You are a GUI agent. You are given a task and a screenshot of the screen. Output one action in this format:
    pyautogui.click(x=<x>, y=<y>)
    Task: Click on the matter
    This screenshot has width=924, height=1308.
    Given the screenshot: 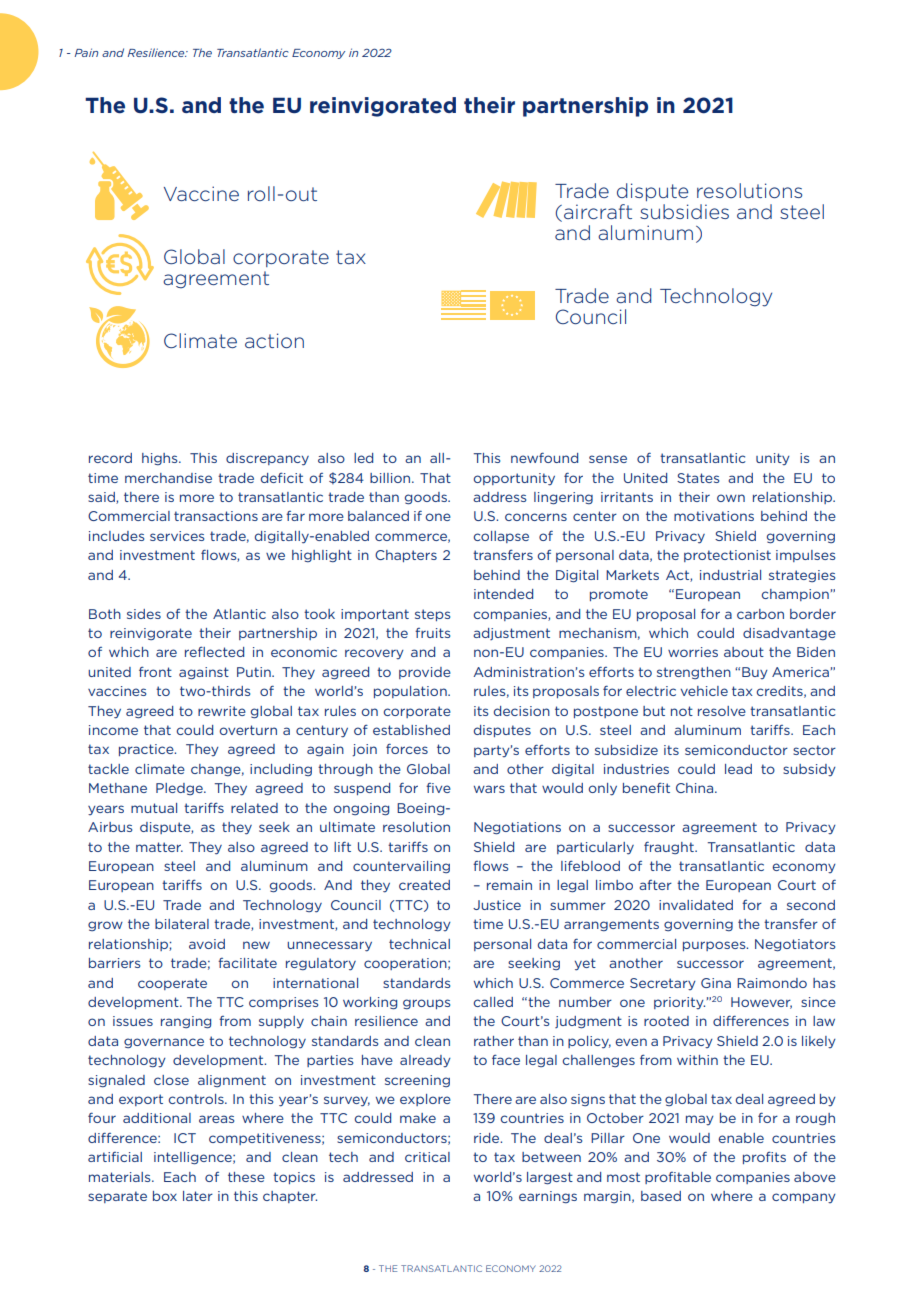 What is the action you would take?
    pyautogui.click(x=159, y=847)
